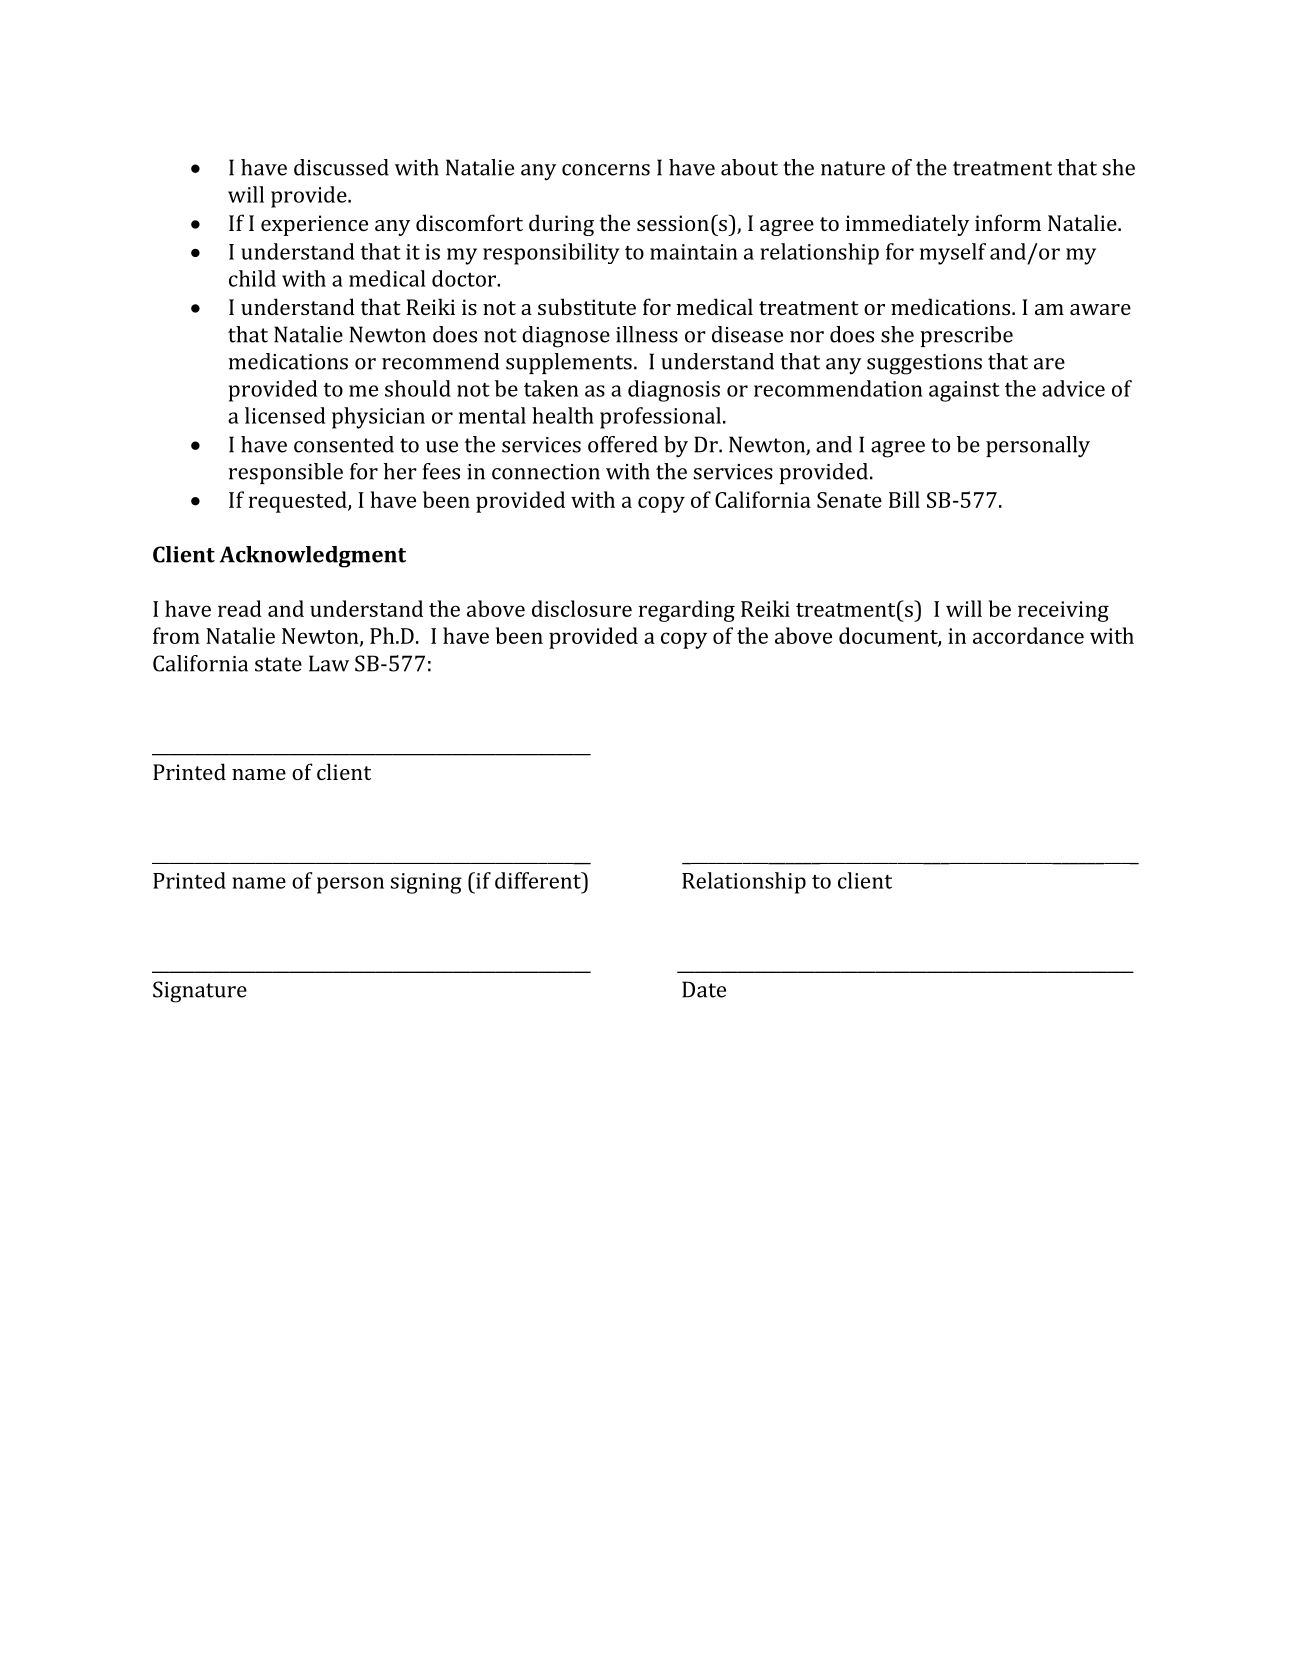  I want to click on state, so click(278, 664).
